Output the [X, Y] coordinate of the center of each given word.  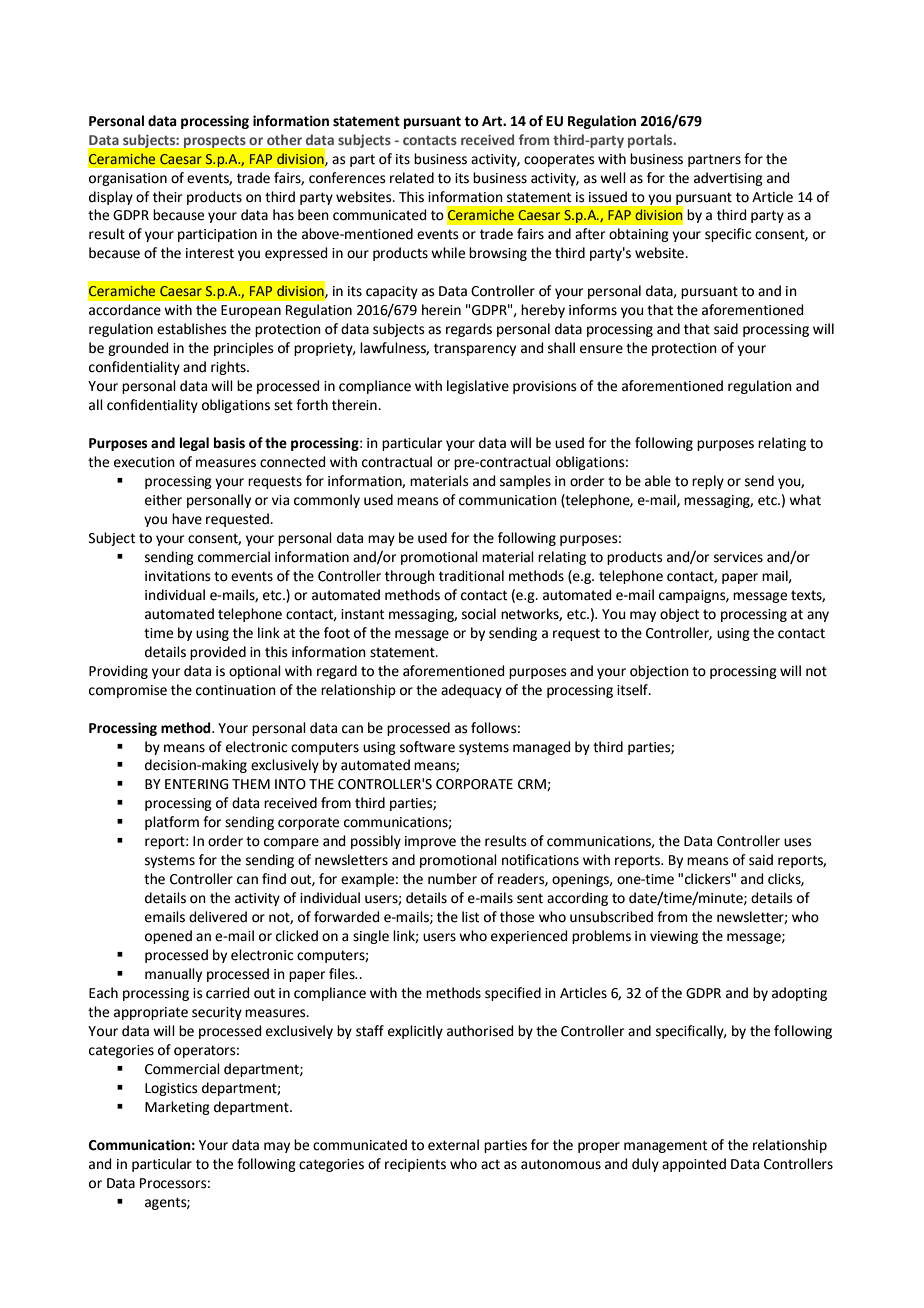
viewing [674, 937]
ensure [601, 349]
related [412, 178]
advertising [728, 179]
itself [633, 690]
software [427, 747]
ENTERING [196, 784]
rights [229, 368]
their [167, 197]
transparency [475, 349]
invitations [178, 576]
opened [168, 937]
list [470, 917]
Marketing [177, 1108]
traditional [471, 576]
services [738, 557]
